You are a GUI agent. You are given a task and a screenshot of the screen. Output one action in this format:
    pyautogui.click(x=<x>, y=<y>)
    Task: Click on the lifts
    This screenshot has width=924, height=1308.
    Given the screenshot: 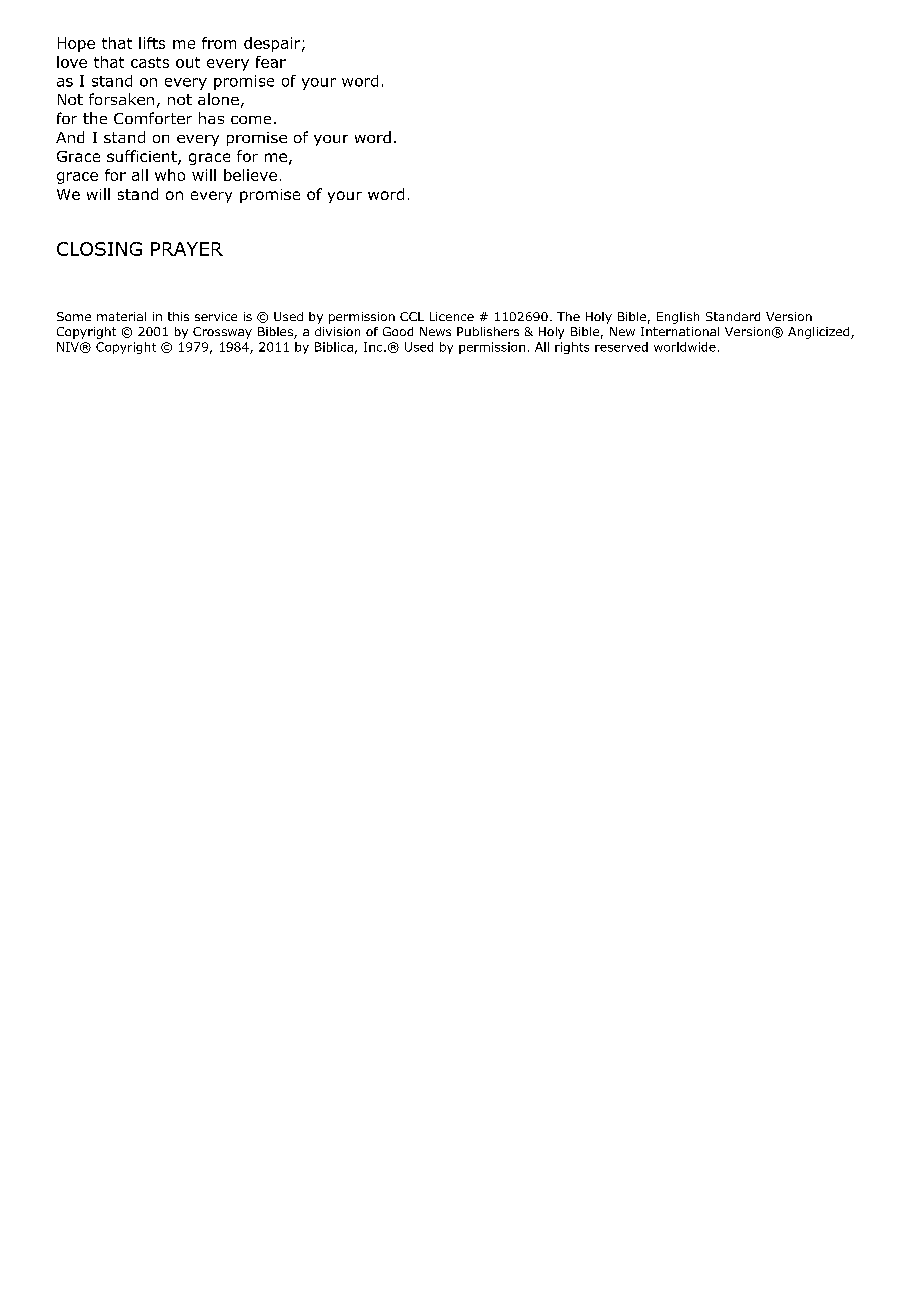 What is the action you would take?
    pyautogui.click(x=152, y=43)
